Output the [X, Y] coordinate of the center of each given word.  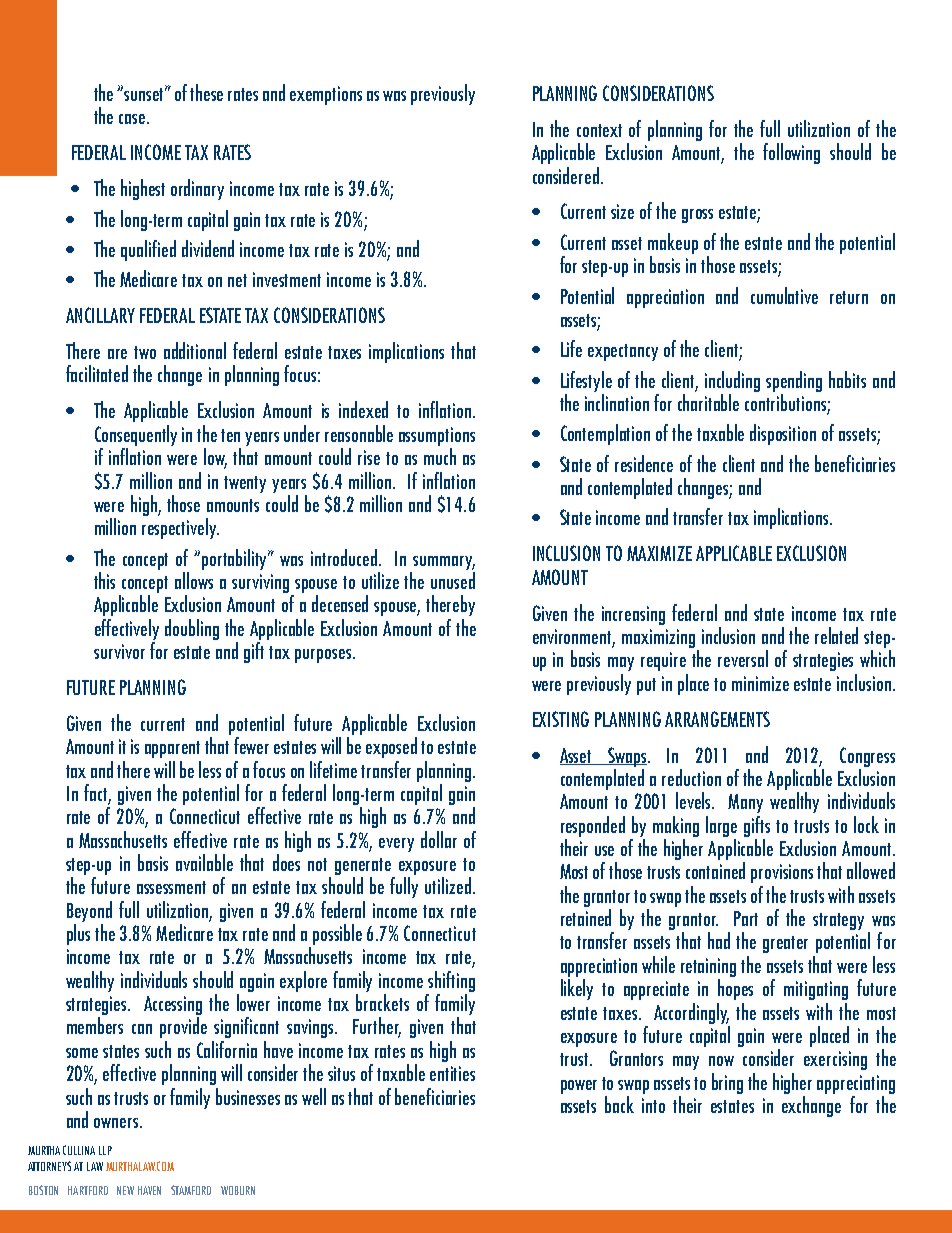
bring [727, 1083]
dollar [439, 839]
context [599, 130]
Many [745, 803]
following [791, 153]
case [133, 119]
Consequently [136, 435]
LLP [105, 1150]
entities [452, 1073]
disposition [783, 434]
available [204, 862]
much [440, 456]
